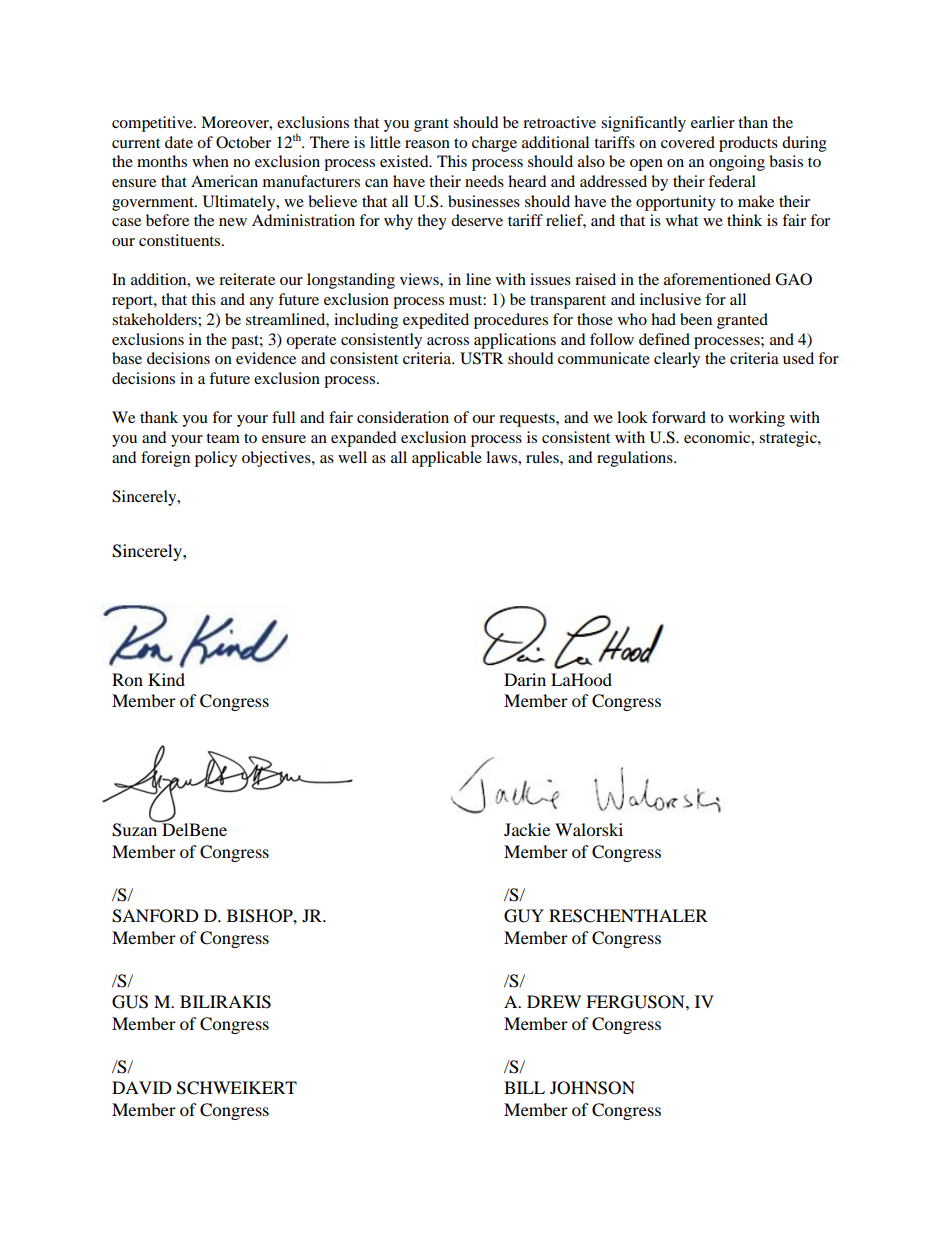  I want to click on charge, so click(494, 144).
